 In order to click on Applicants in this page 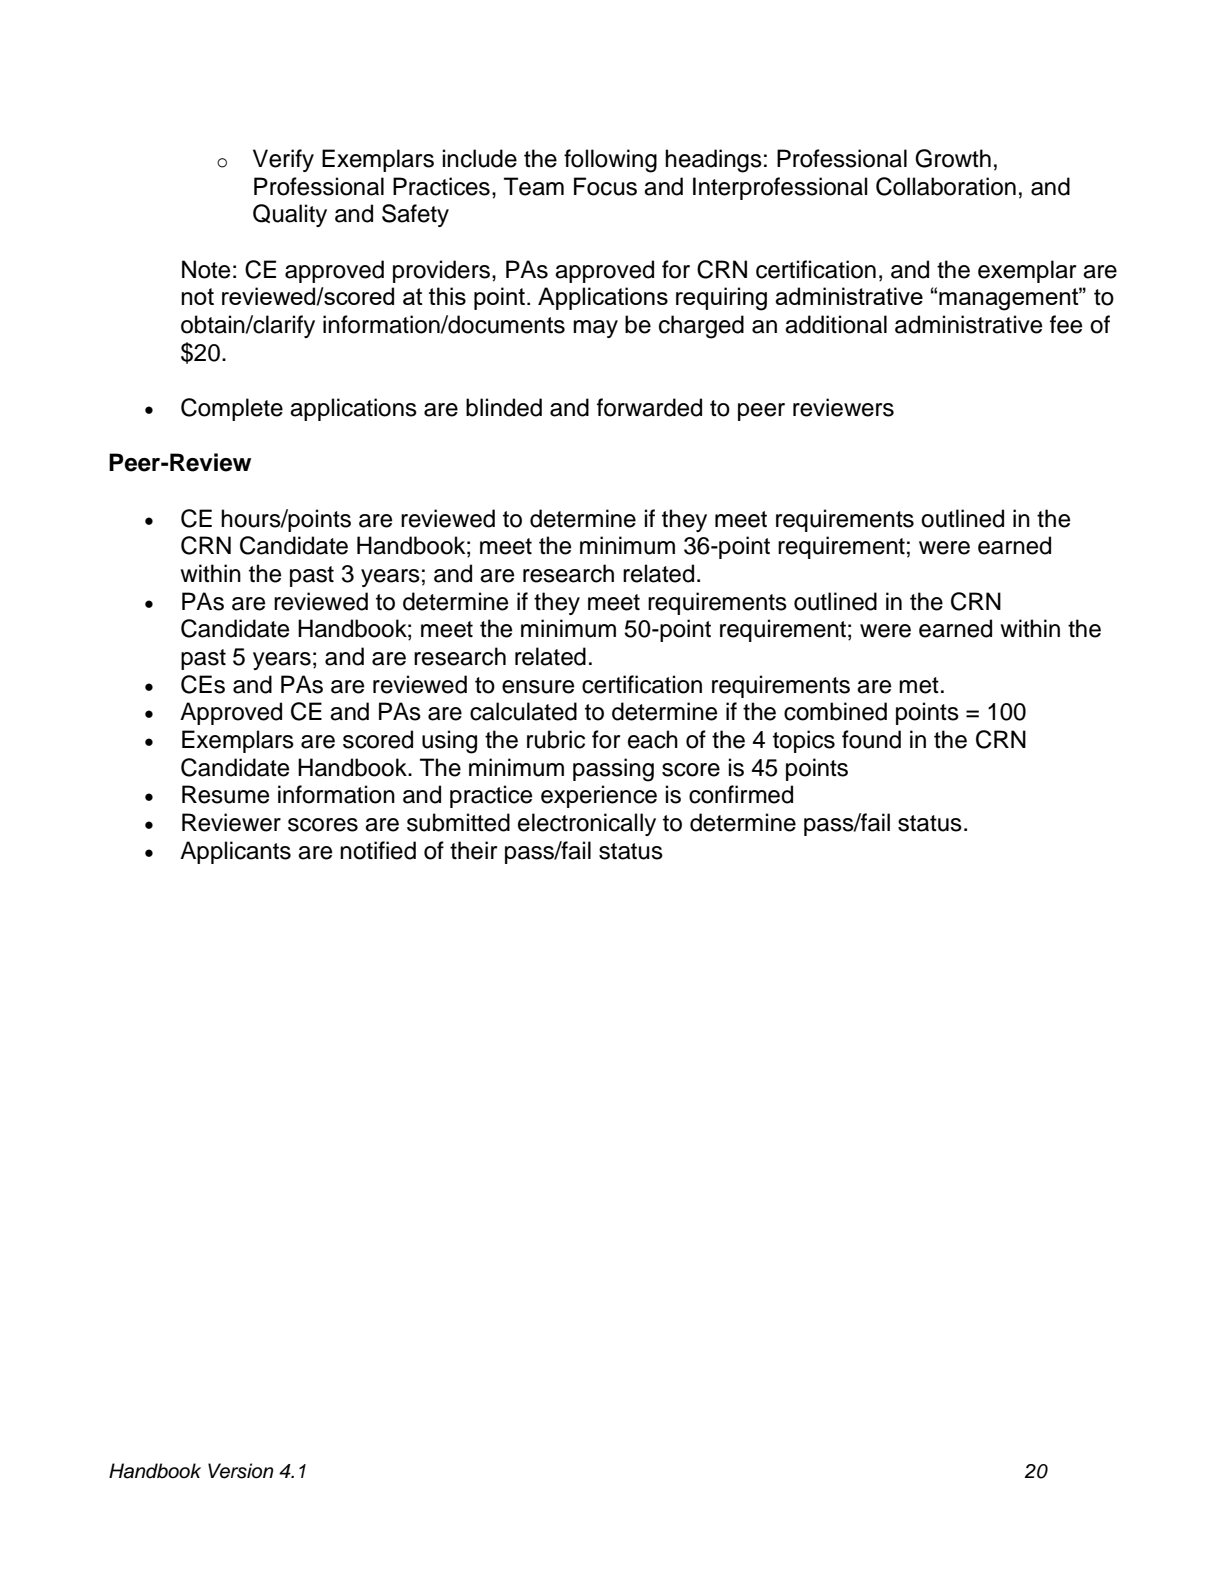, I will do `click(235, 852)`.
